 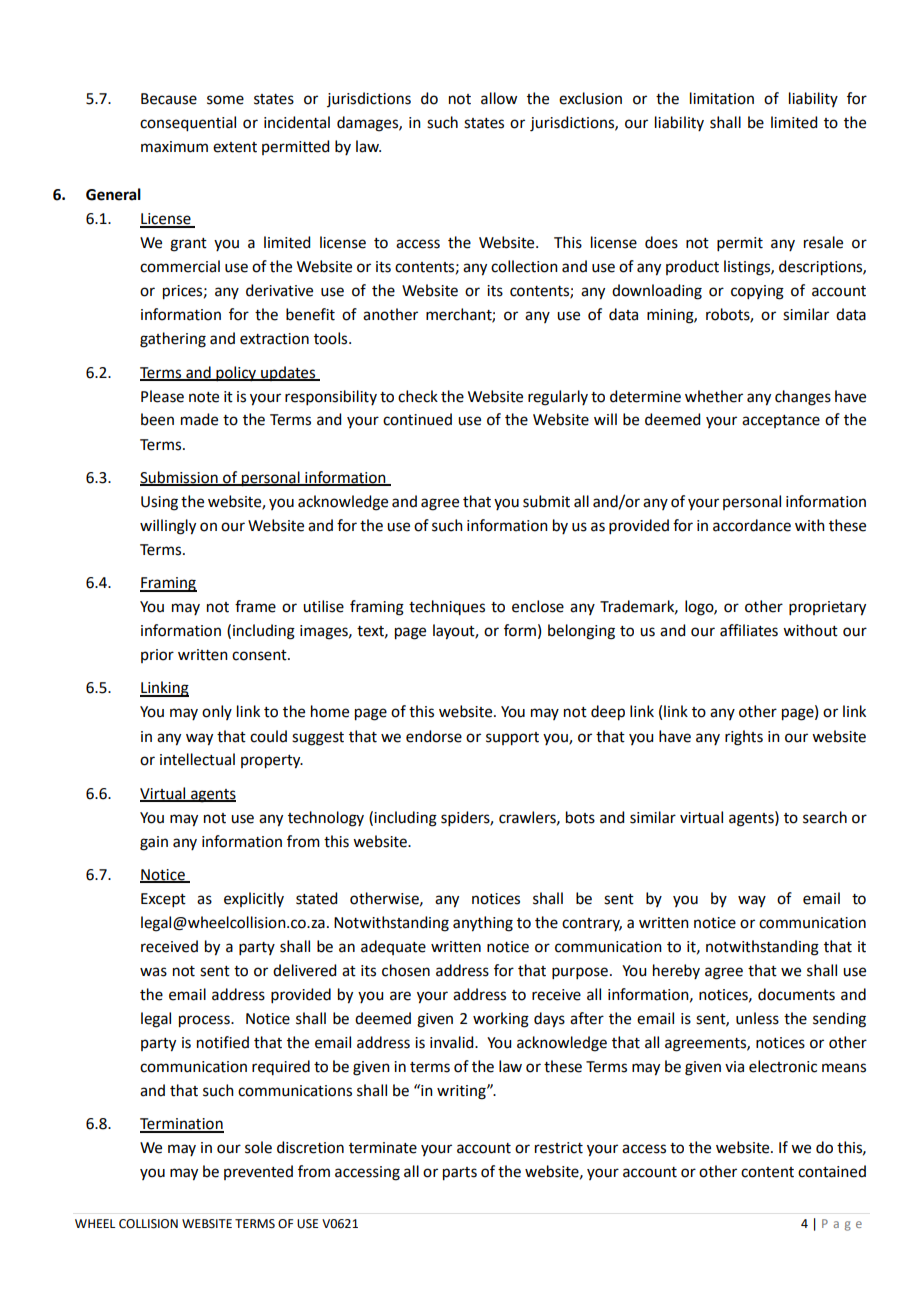 I want to click on consequential, so click(x=188, y=124).
